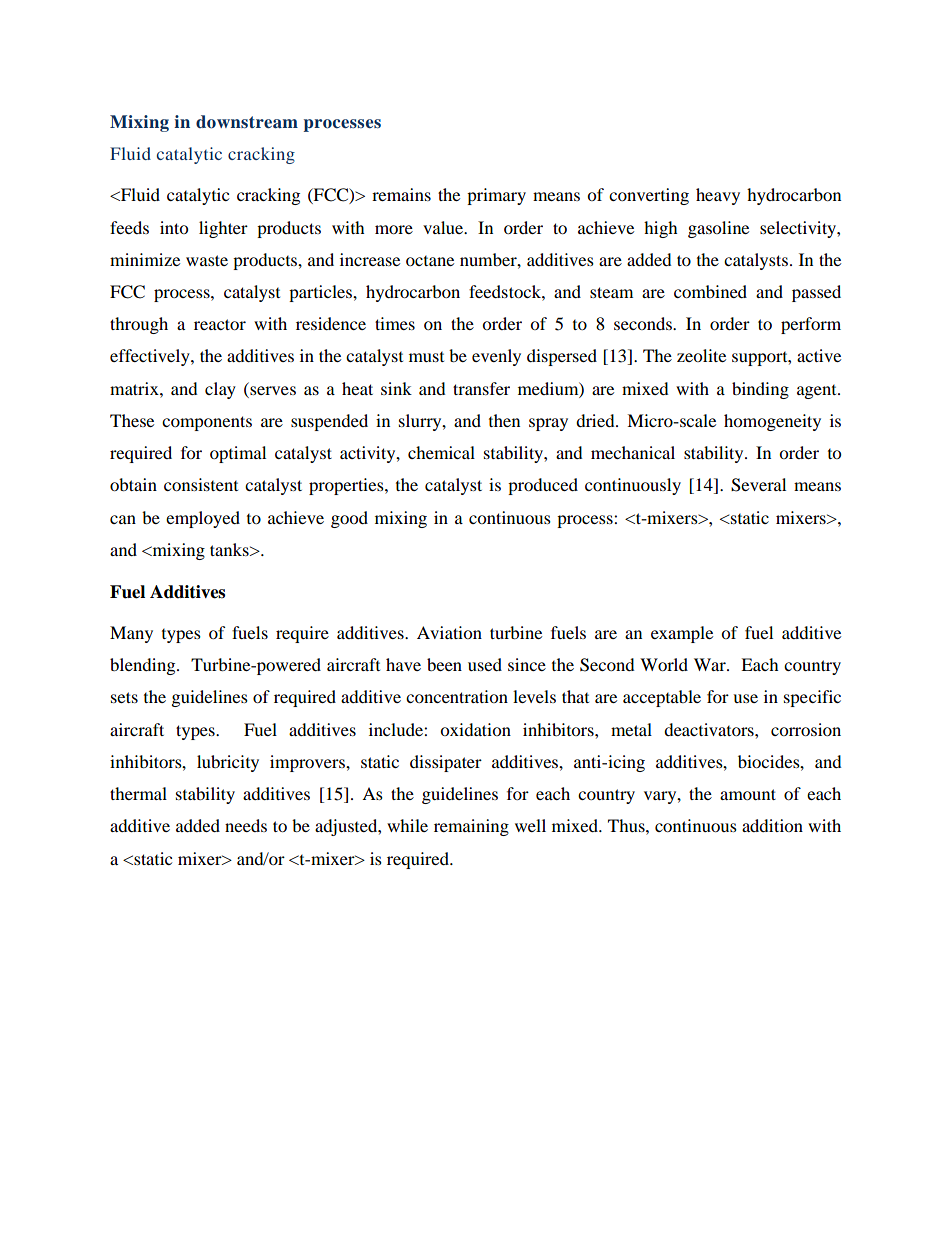 Image resolution: width=952 pixels, height=1233 pixels. What do you see at coordinates (201, 484) in the screenshot?
I see `consistent` at bounding box center [201, 484].
